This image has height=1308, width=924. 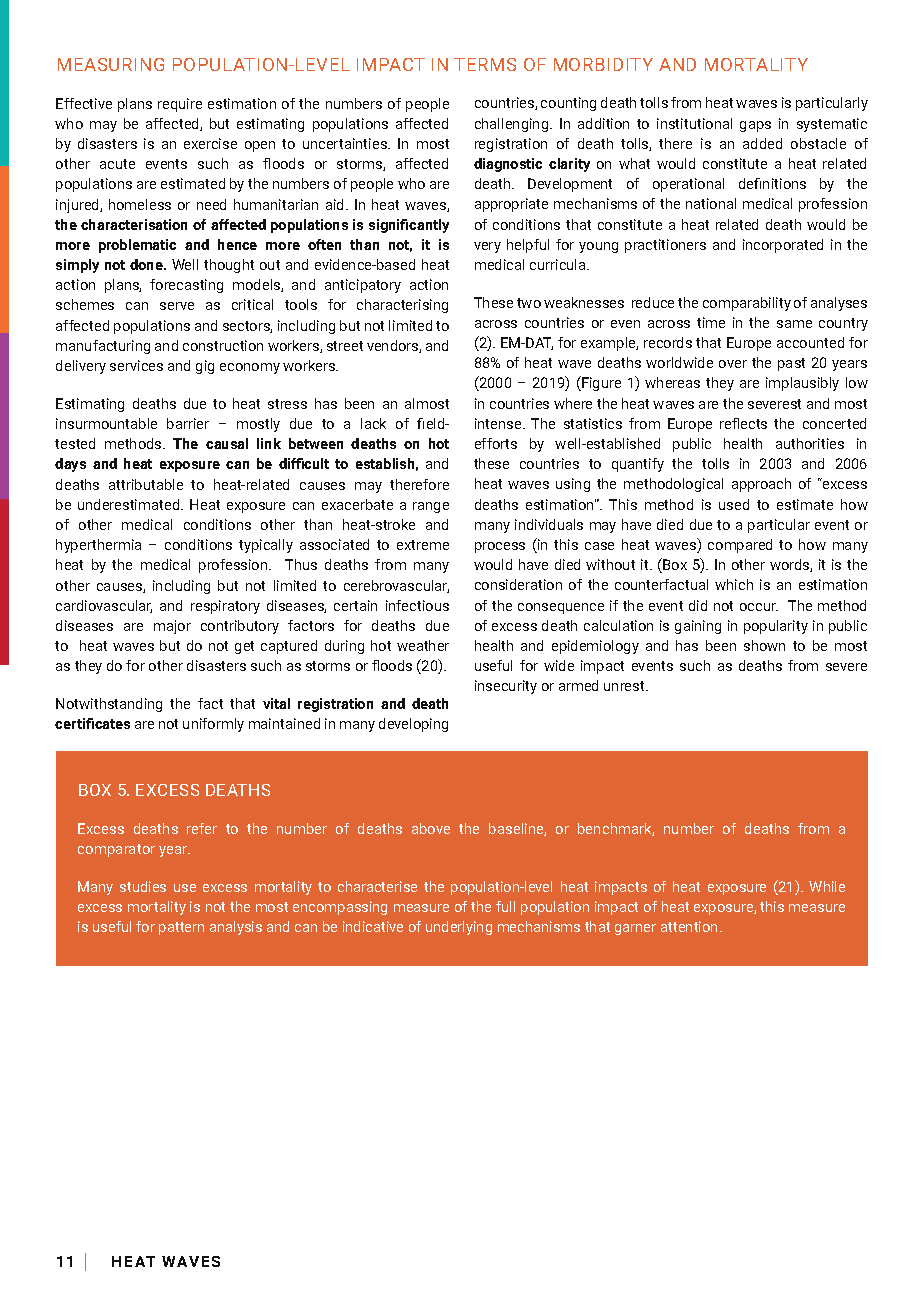 What do you see at coordinates (402, 306) in the image?
I see `characterising` at bounding box center [402, 306].
